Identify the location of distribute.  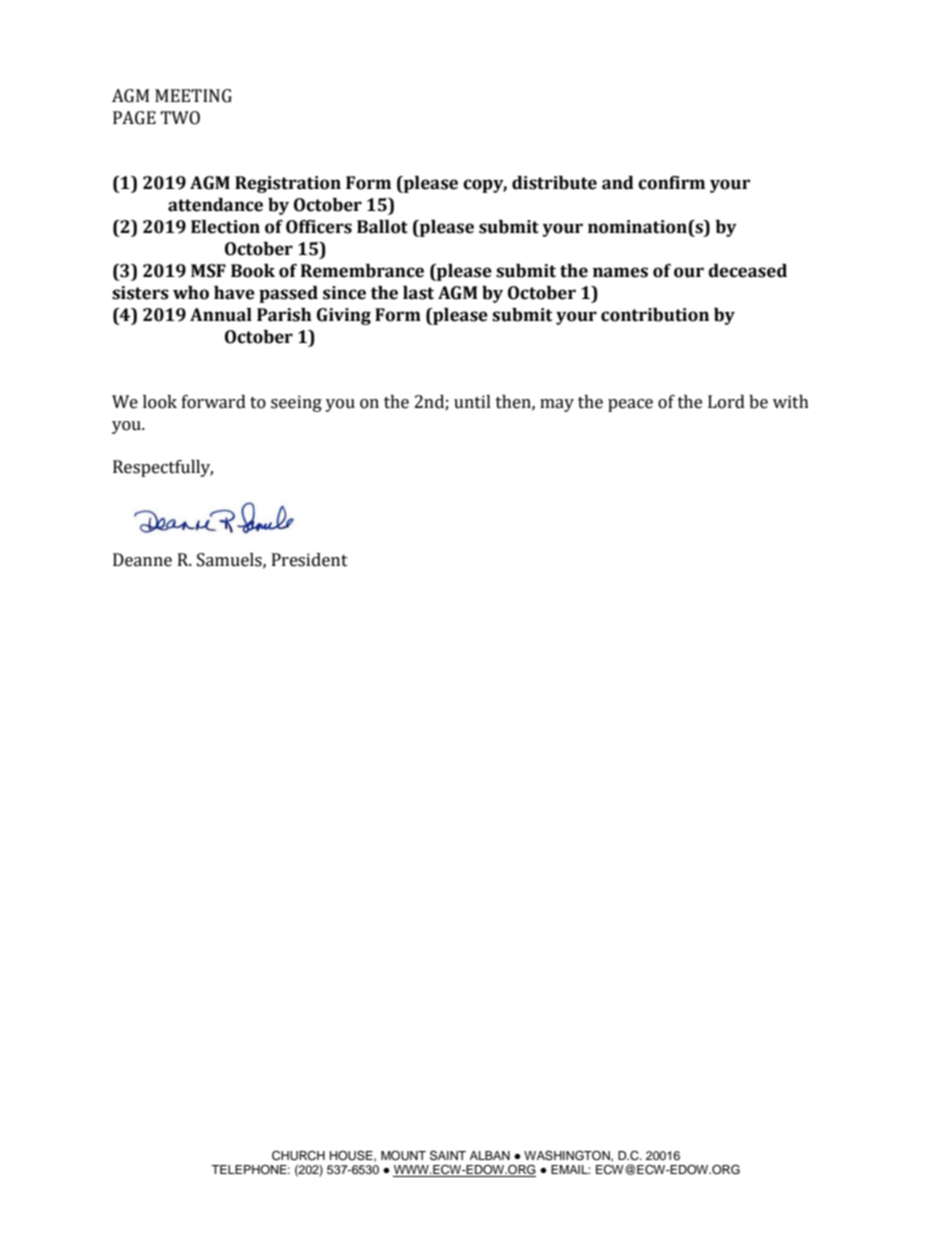
(554, 183).
